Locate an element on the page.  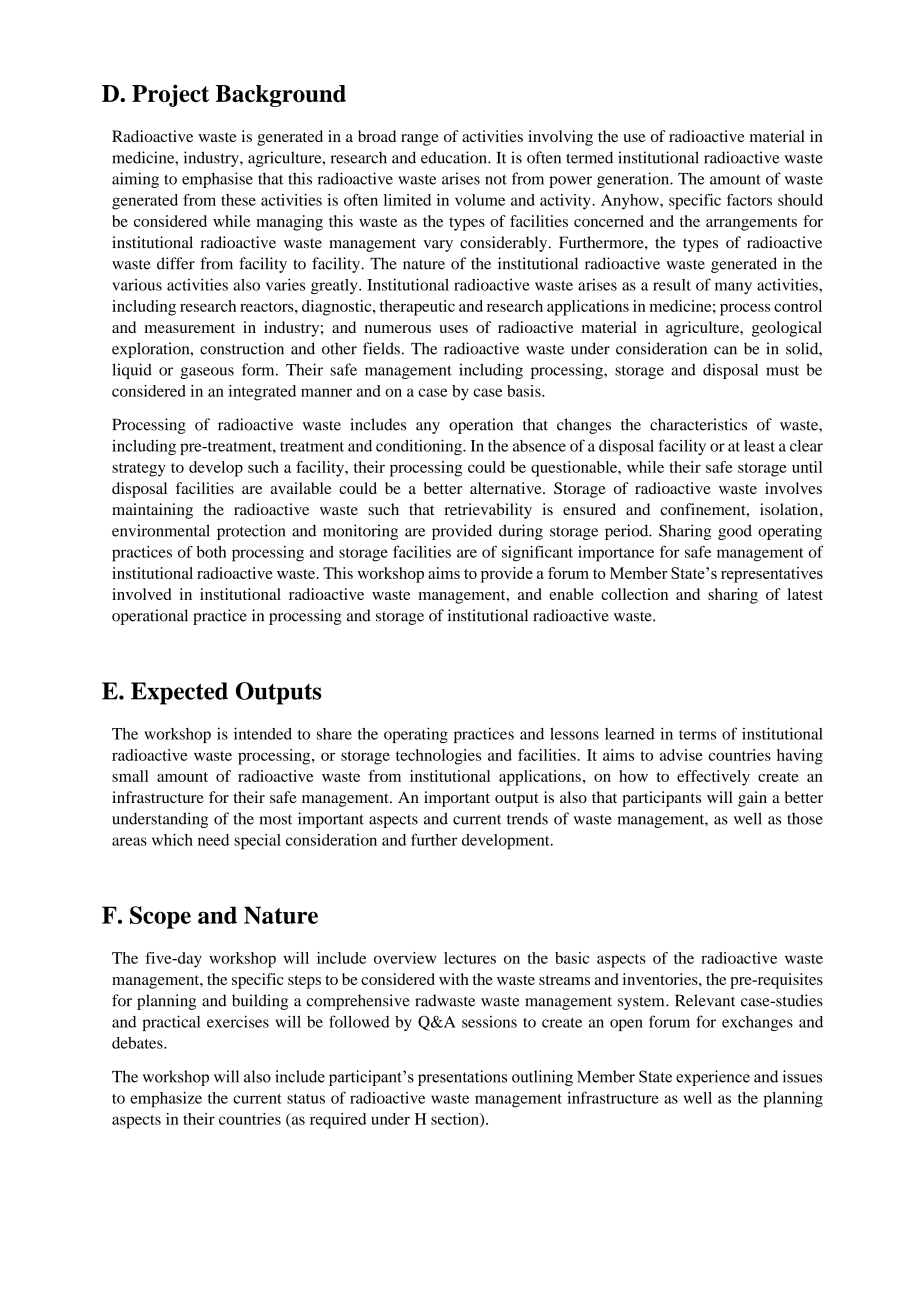
gaseous is located at coordinates (207, 373).
